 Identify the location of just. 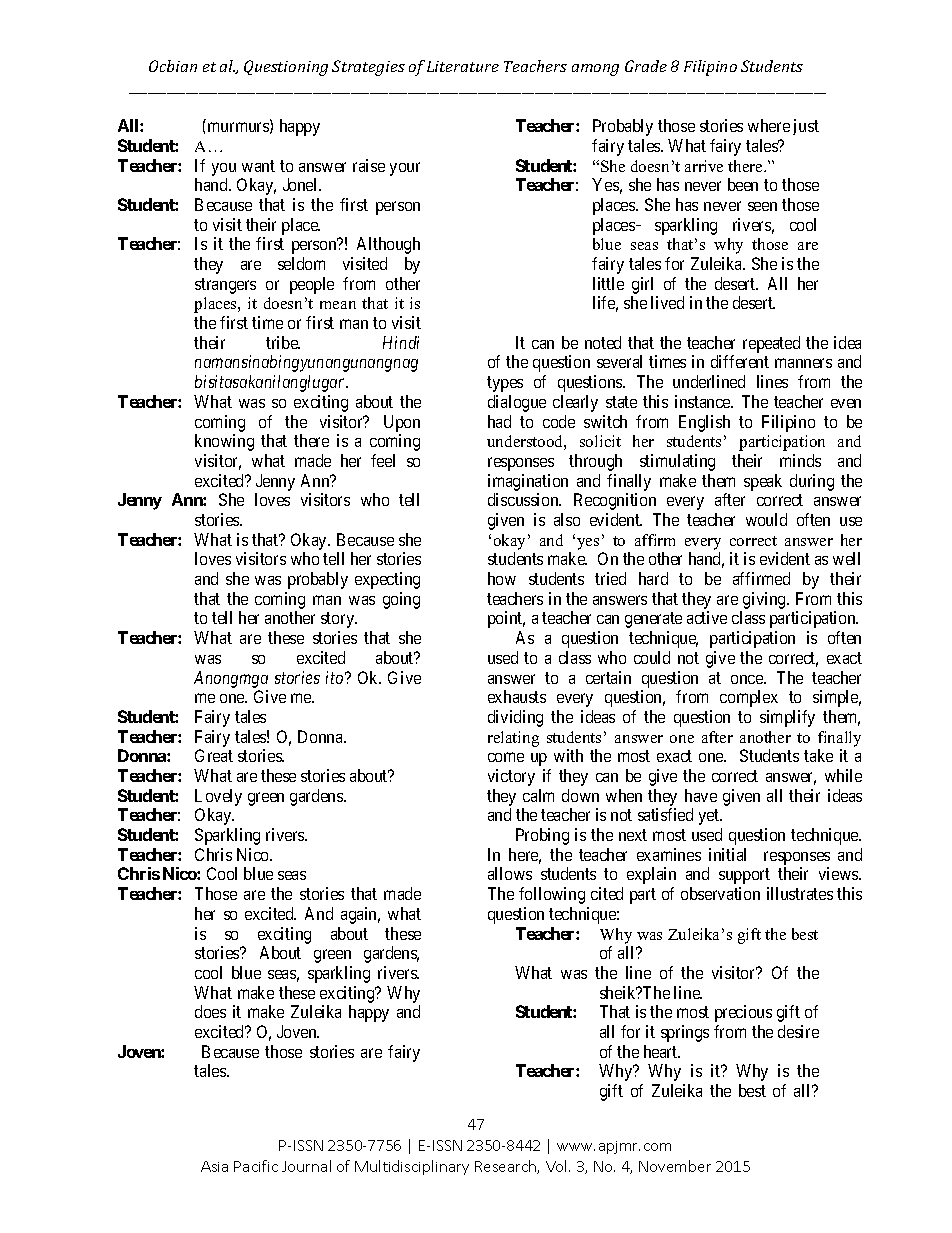
(806, 127).
